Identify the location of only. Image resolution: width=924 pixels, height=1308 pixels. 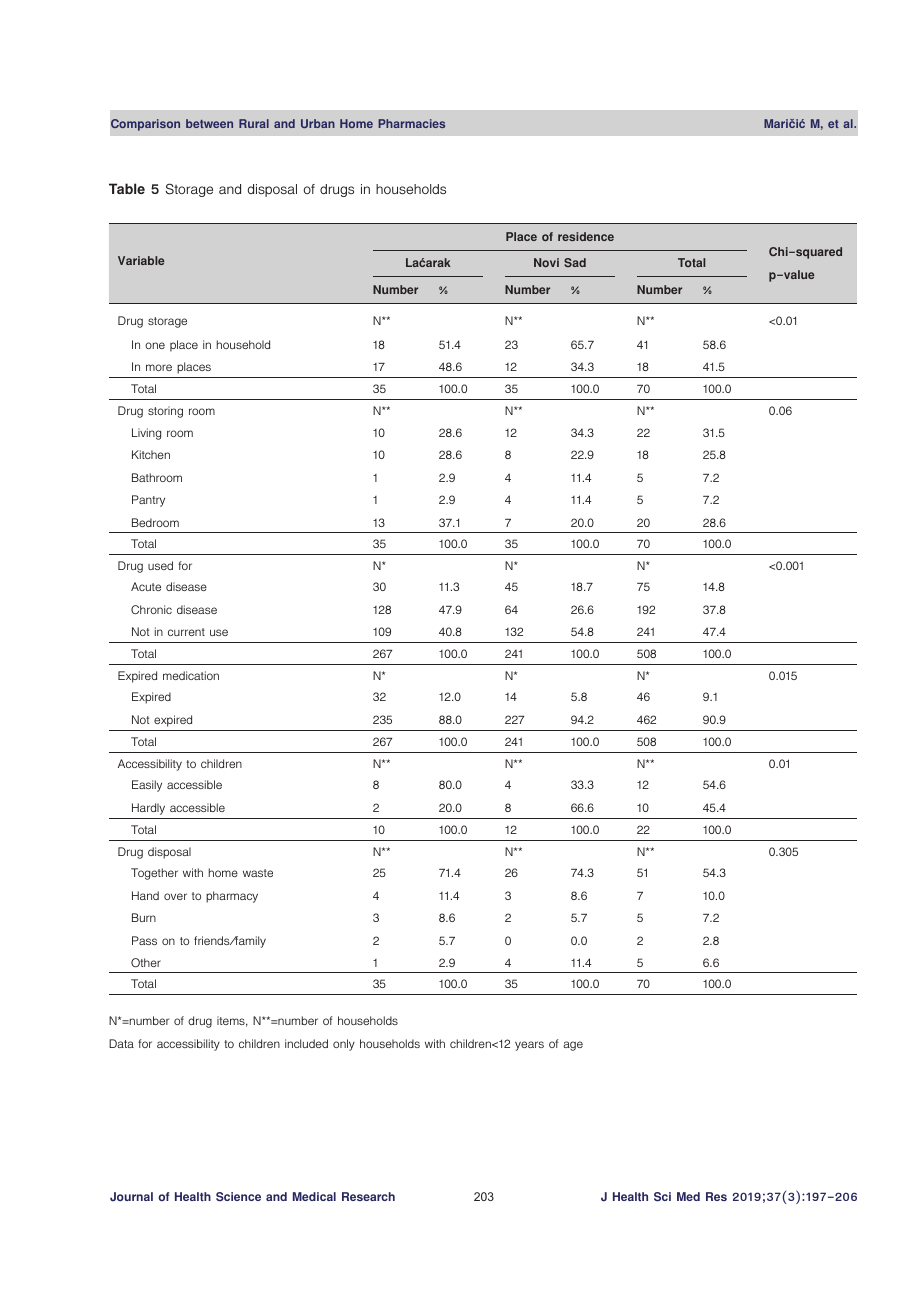
(344, 1045).
